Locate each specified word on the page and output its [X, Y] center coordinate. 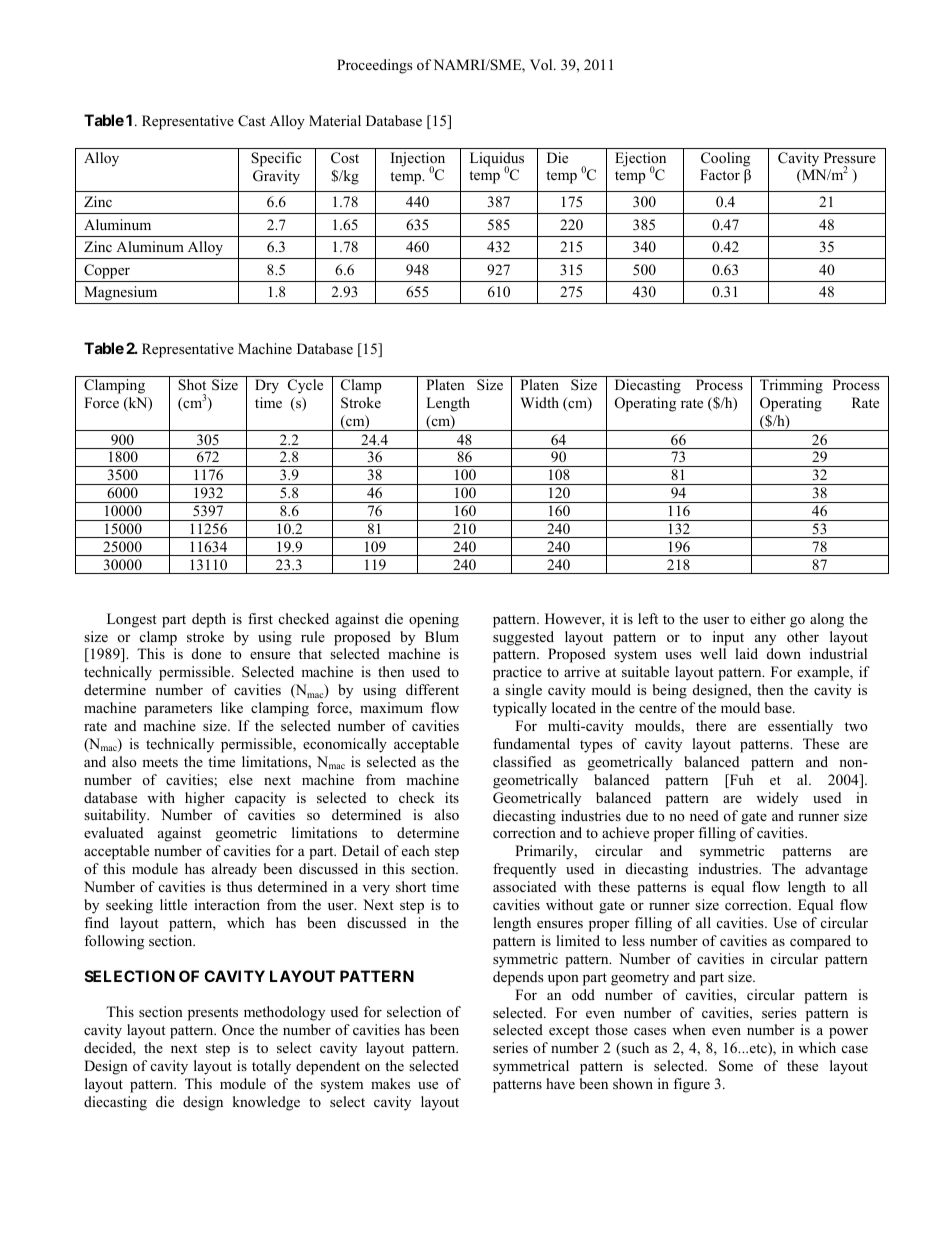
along [827, 620]
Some [736, 1066]
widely [777, 799]
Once [238, 1030]
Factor [720, 174]
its [452, 797]
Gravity [276, 177]
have [560, 1083]
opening [434, 620]
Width [539, 402]
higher [205, 799]
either [768, 618]
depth [209, 620]
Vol [542, 64]
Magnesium [120, 293]
